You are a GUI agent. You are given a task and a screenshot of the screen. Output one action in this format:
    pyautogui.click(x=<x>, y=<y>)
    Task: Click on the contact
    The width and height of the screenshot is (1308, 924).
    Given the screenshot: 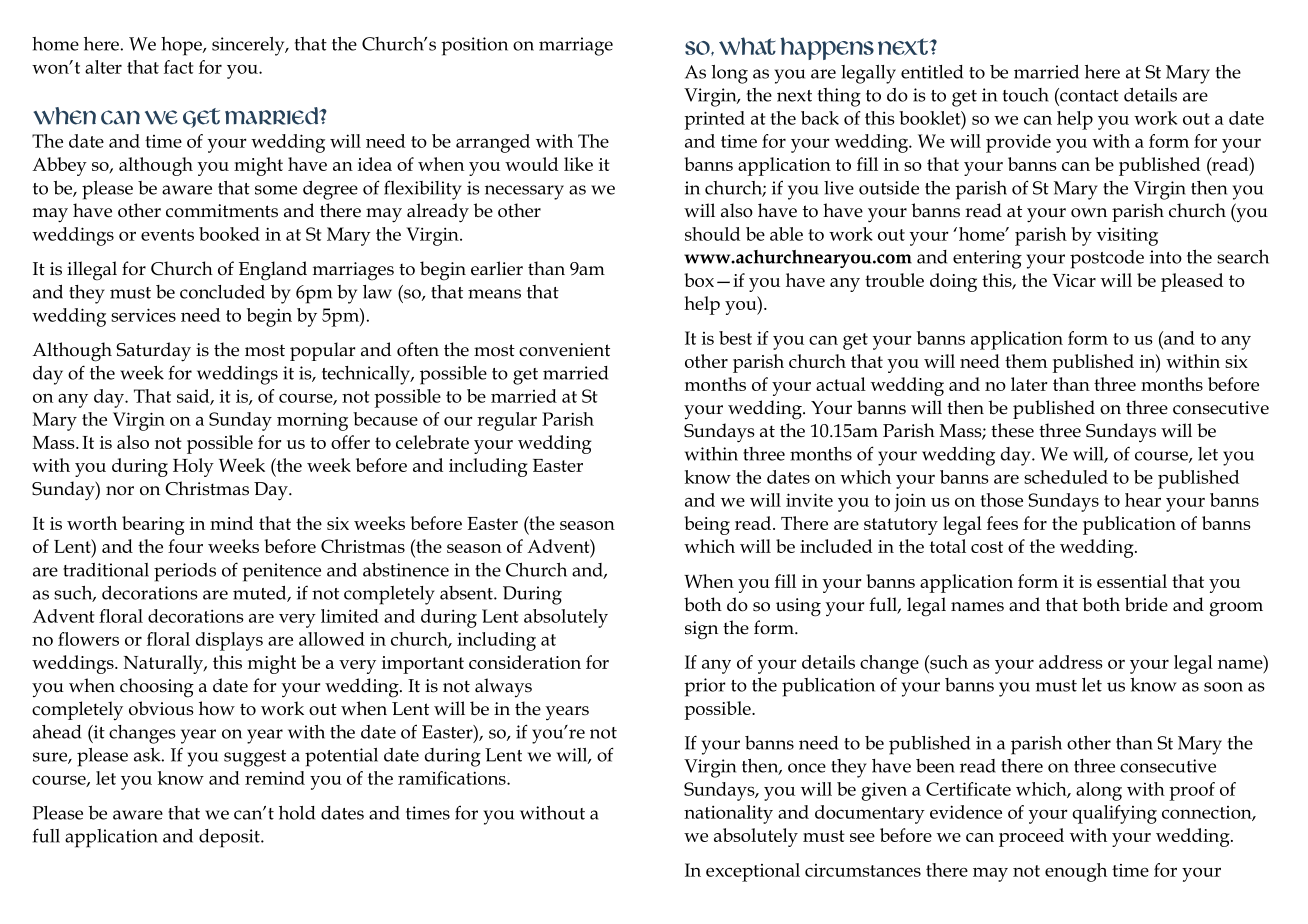 What is the action you would take?
    pyautogui.click(x=1088, y=95)
